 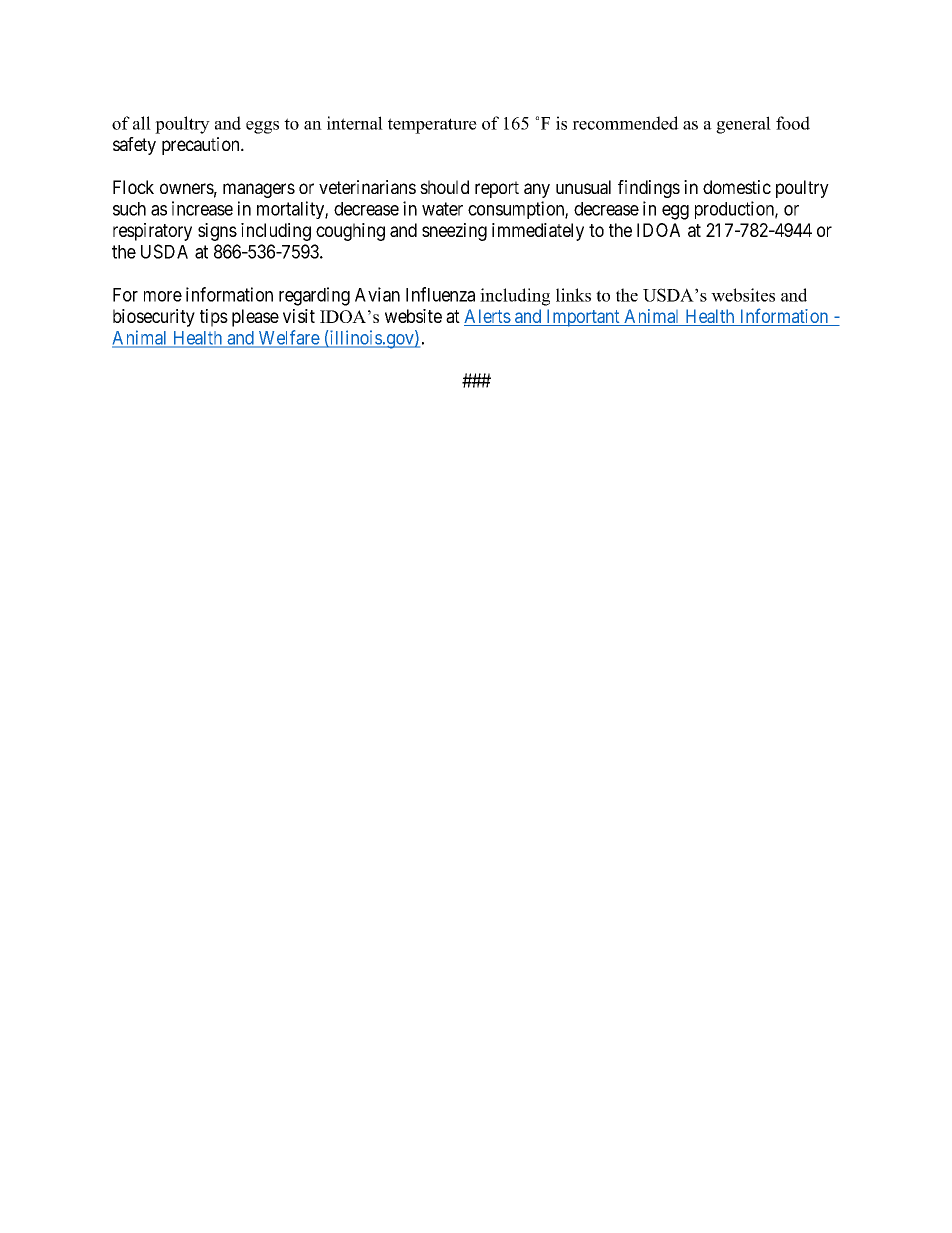 I want to click on signs, so click(x=217, y=232).
